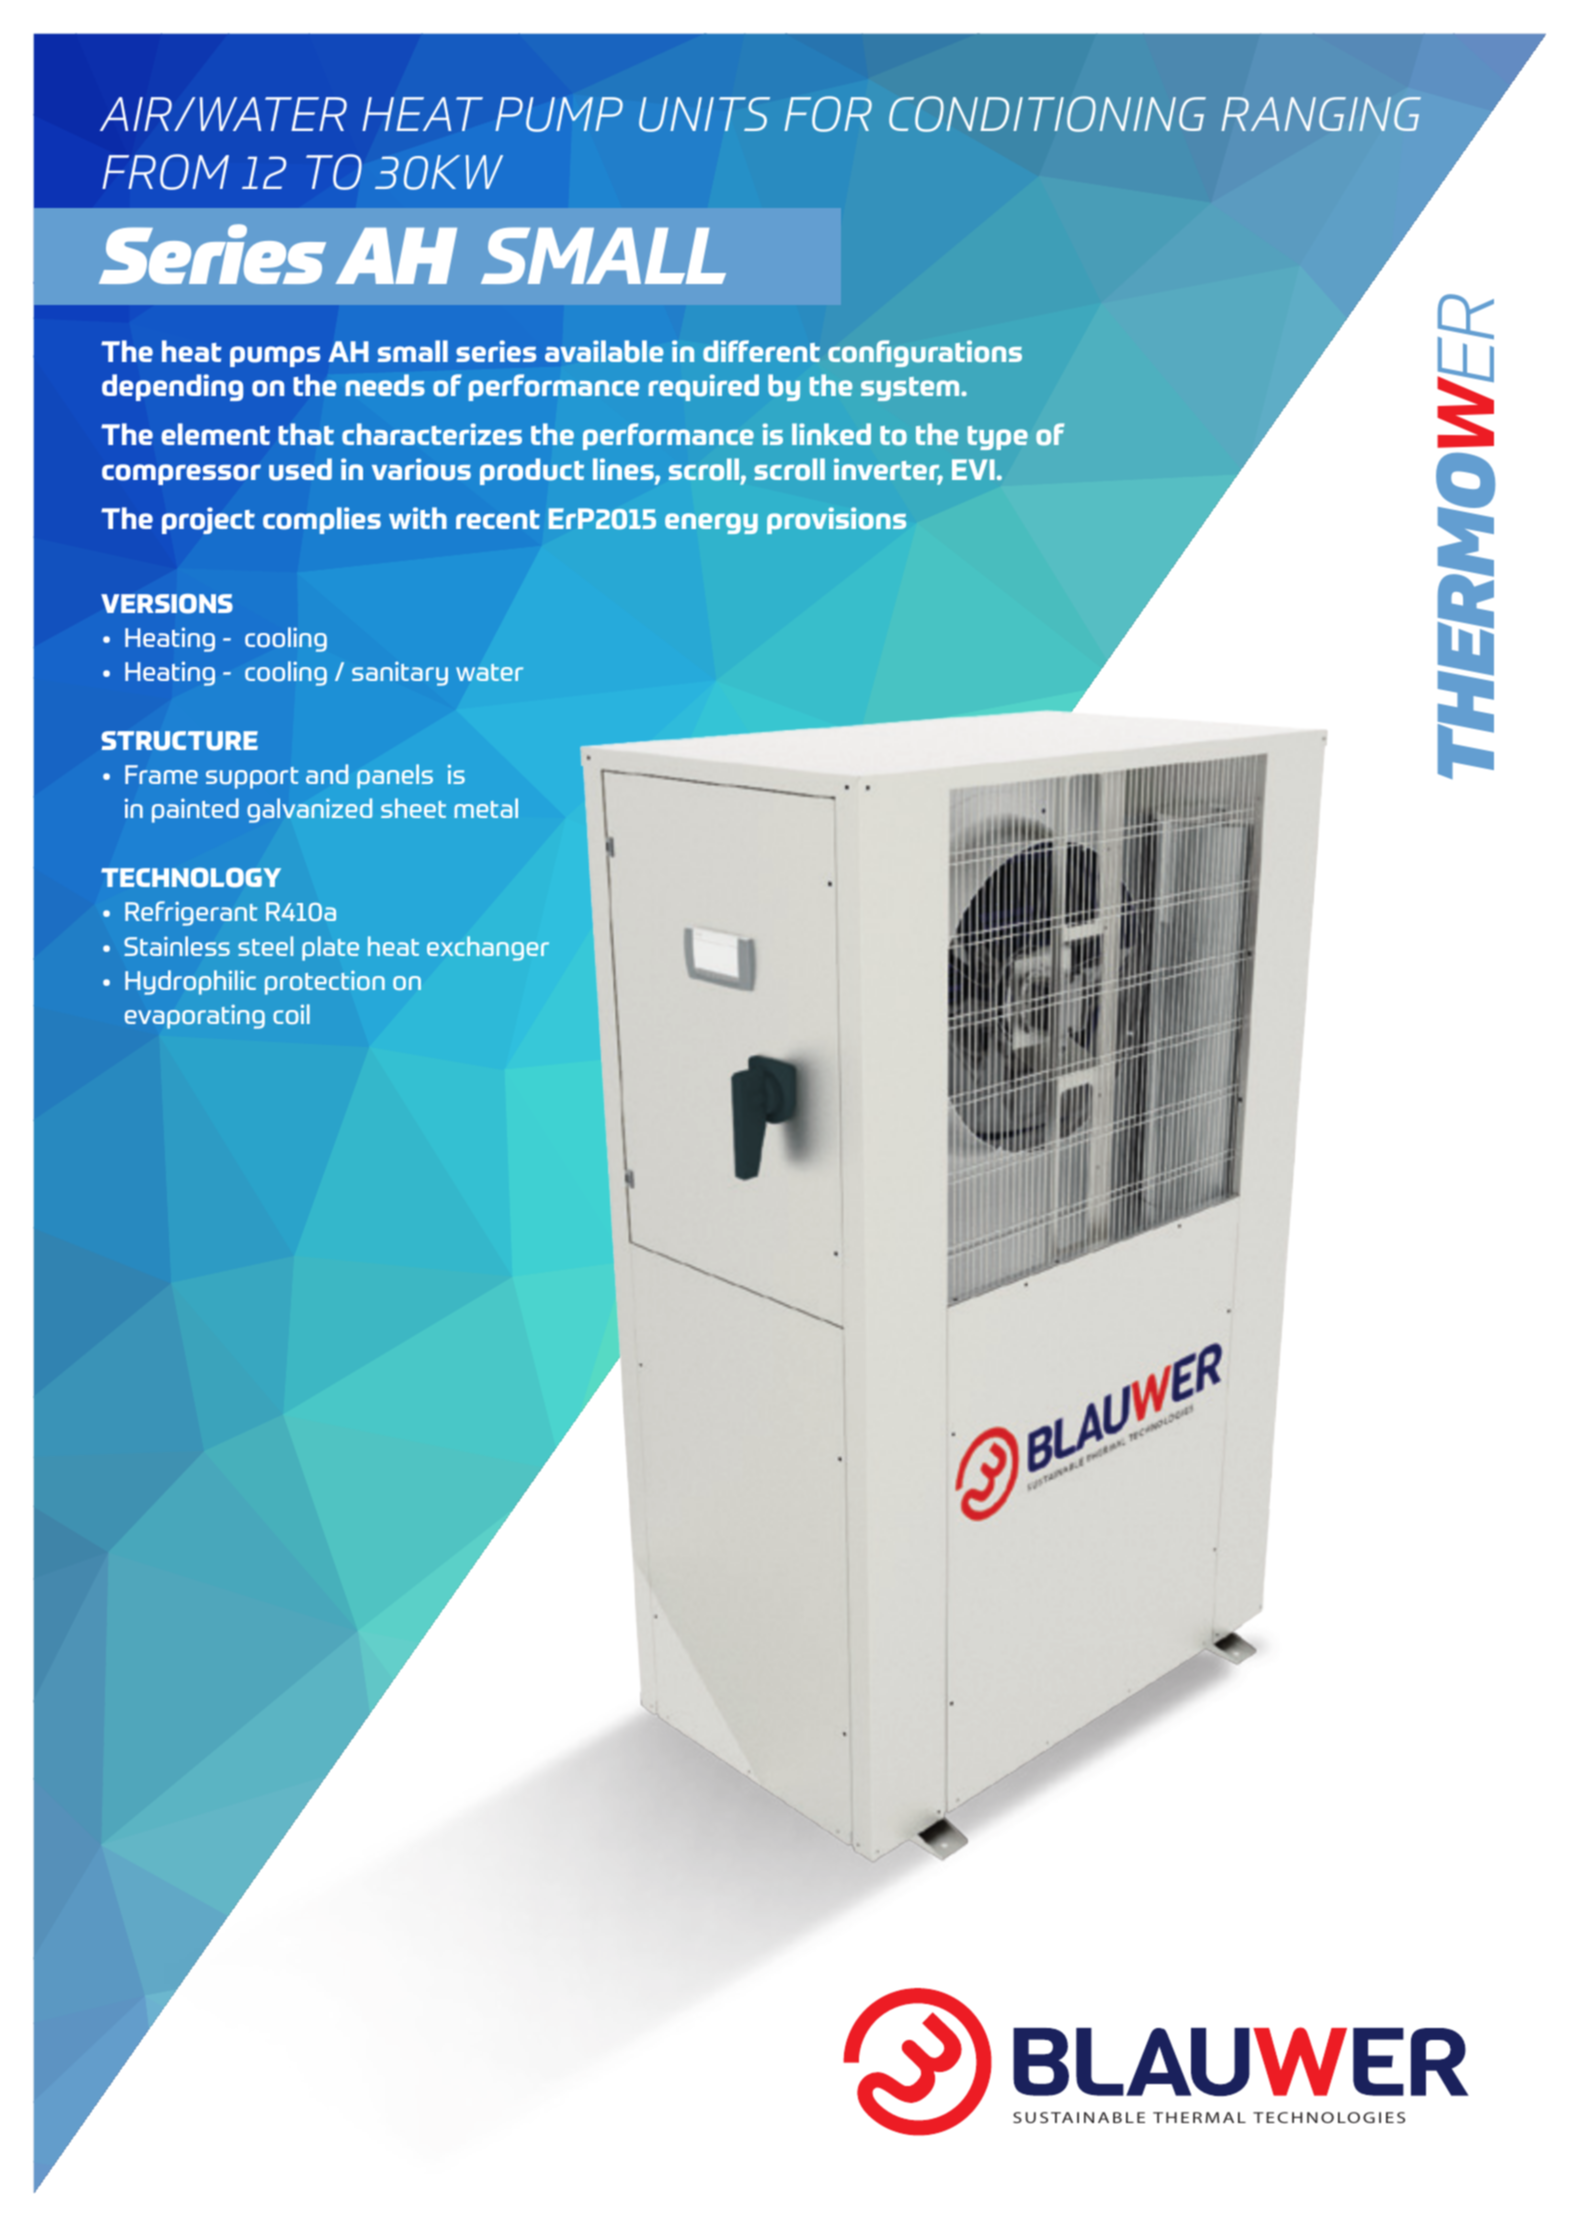  Describe the element at coordinates (704, 114) in the document. I see `UNITS` at that location.
